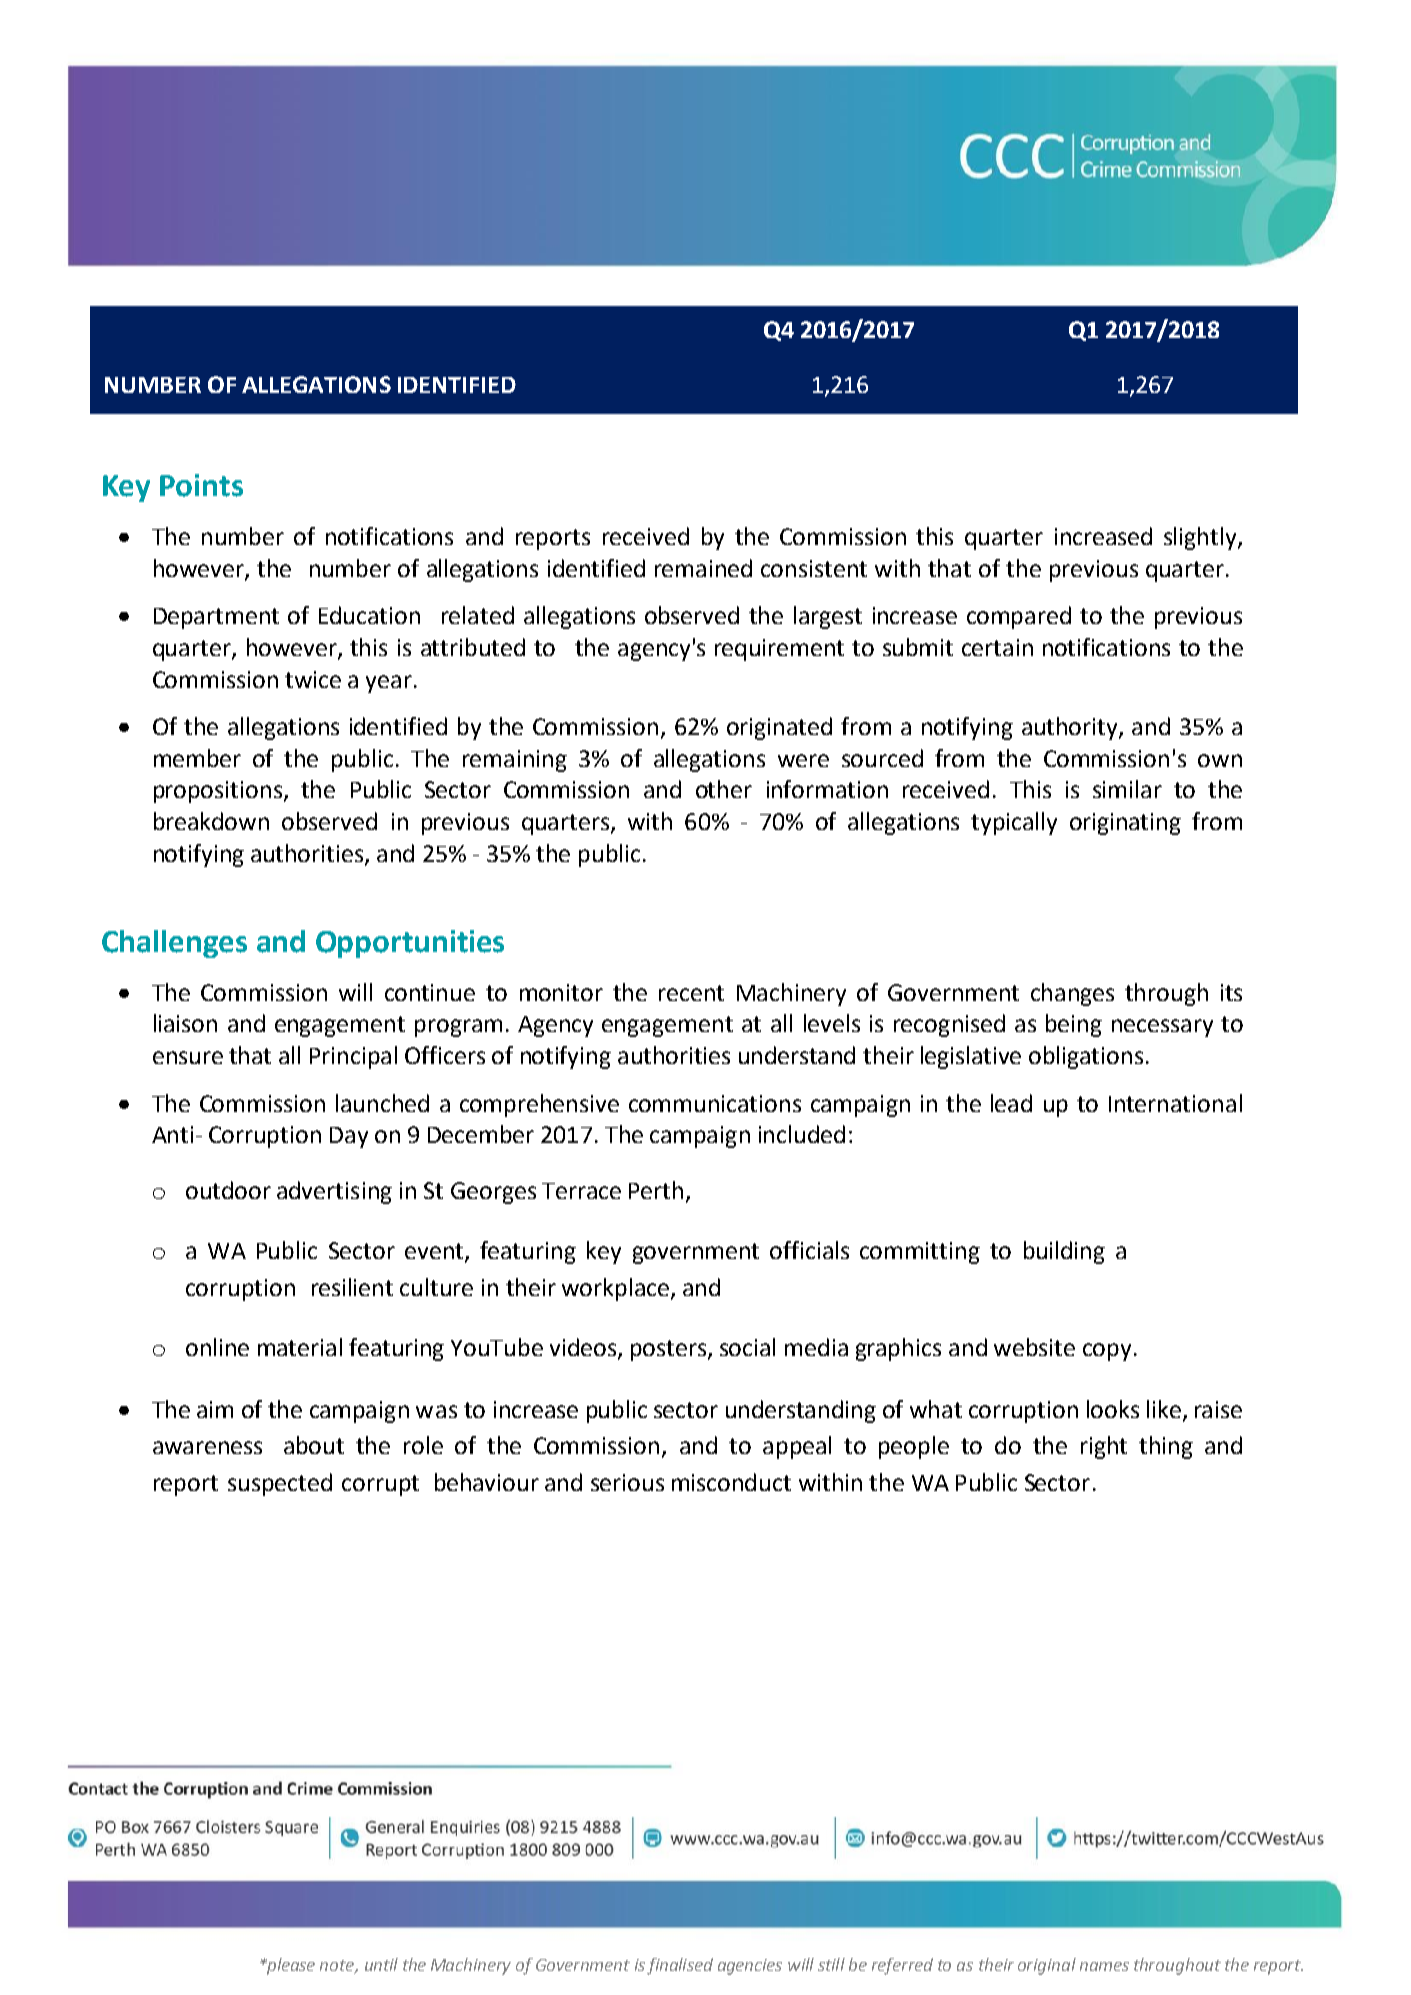 This screenshot has width=1411, height=1995. Describe the element at coordinates (314, 1445) in the screenshot. I see `about` at that location.
